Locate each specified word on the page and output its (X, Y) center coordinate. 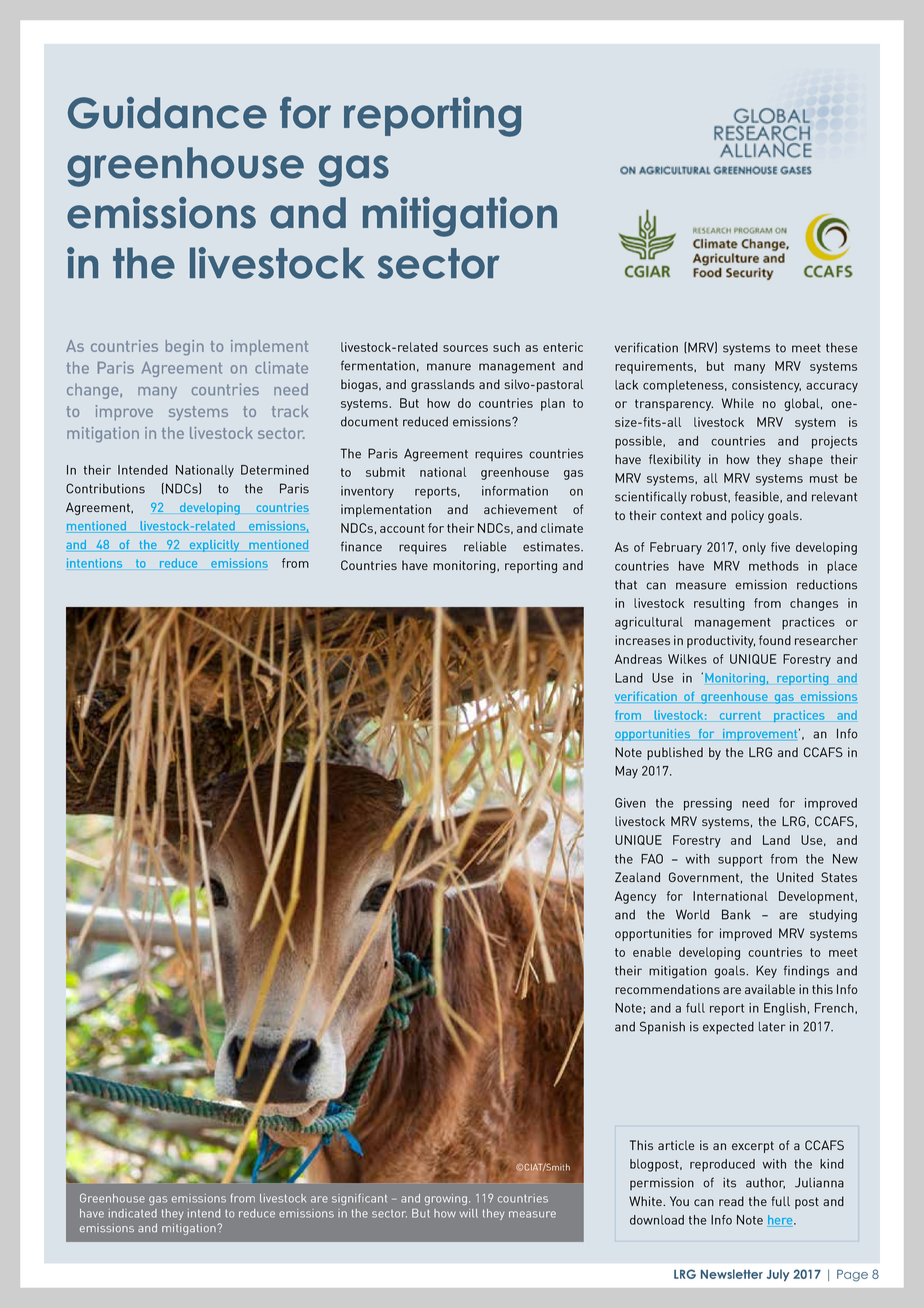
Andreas (638, 659)
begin (185, 347)
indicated (133, 1213)
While (738, 403)
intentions (94, 563)
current (740, 715)
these (842, 348)
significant (359, 1199)
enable (652, 952)
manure (449, 367)
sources (465, 348)
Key (766, 971)
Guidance (167, 113)
